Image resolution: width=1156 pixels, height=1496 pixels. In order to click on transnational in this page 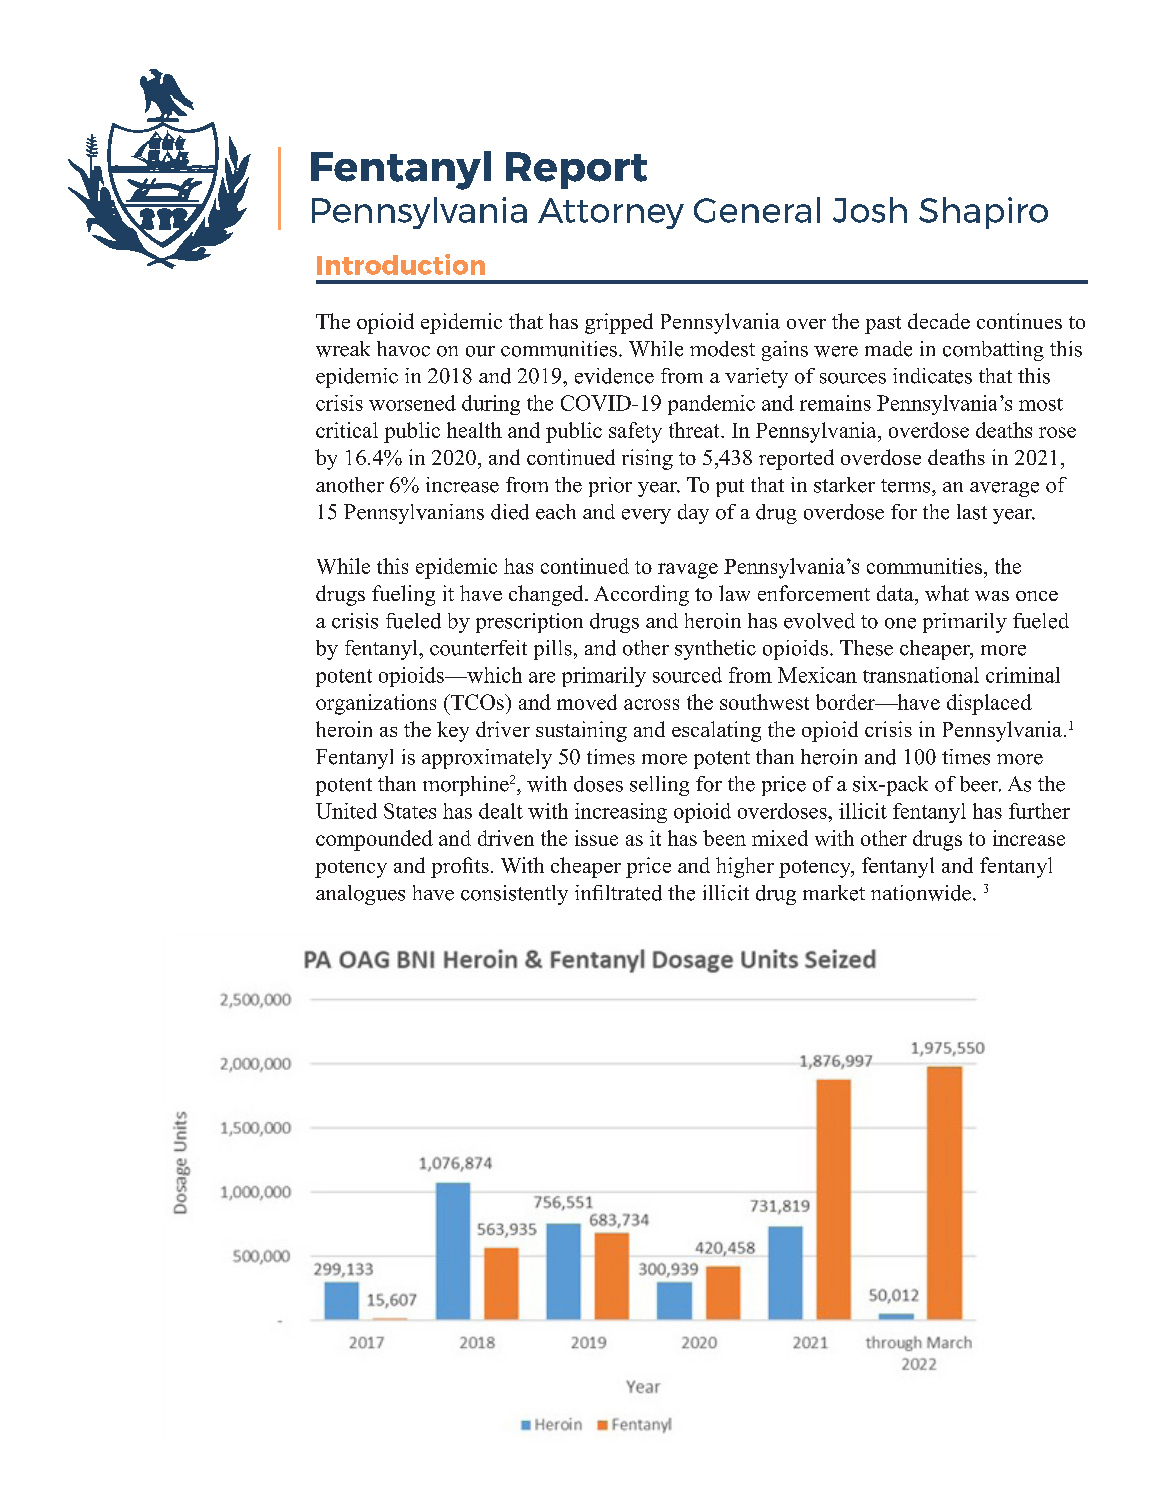, I will do `click(921, 675)`.
